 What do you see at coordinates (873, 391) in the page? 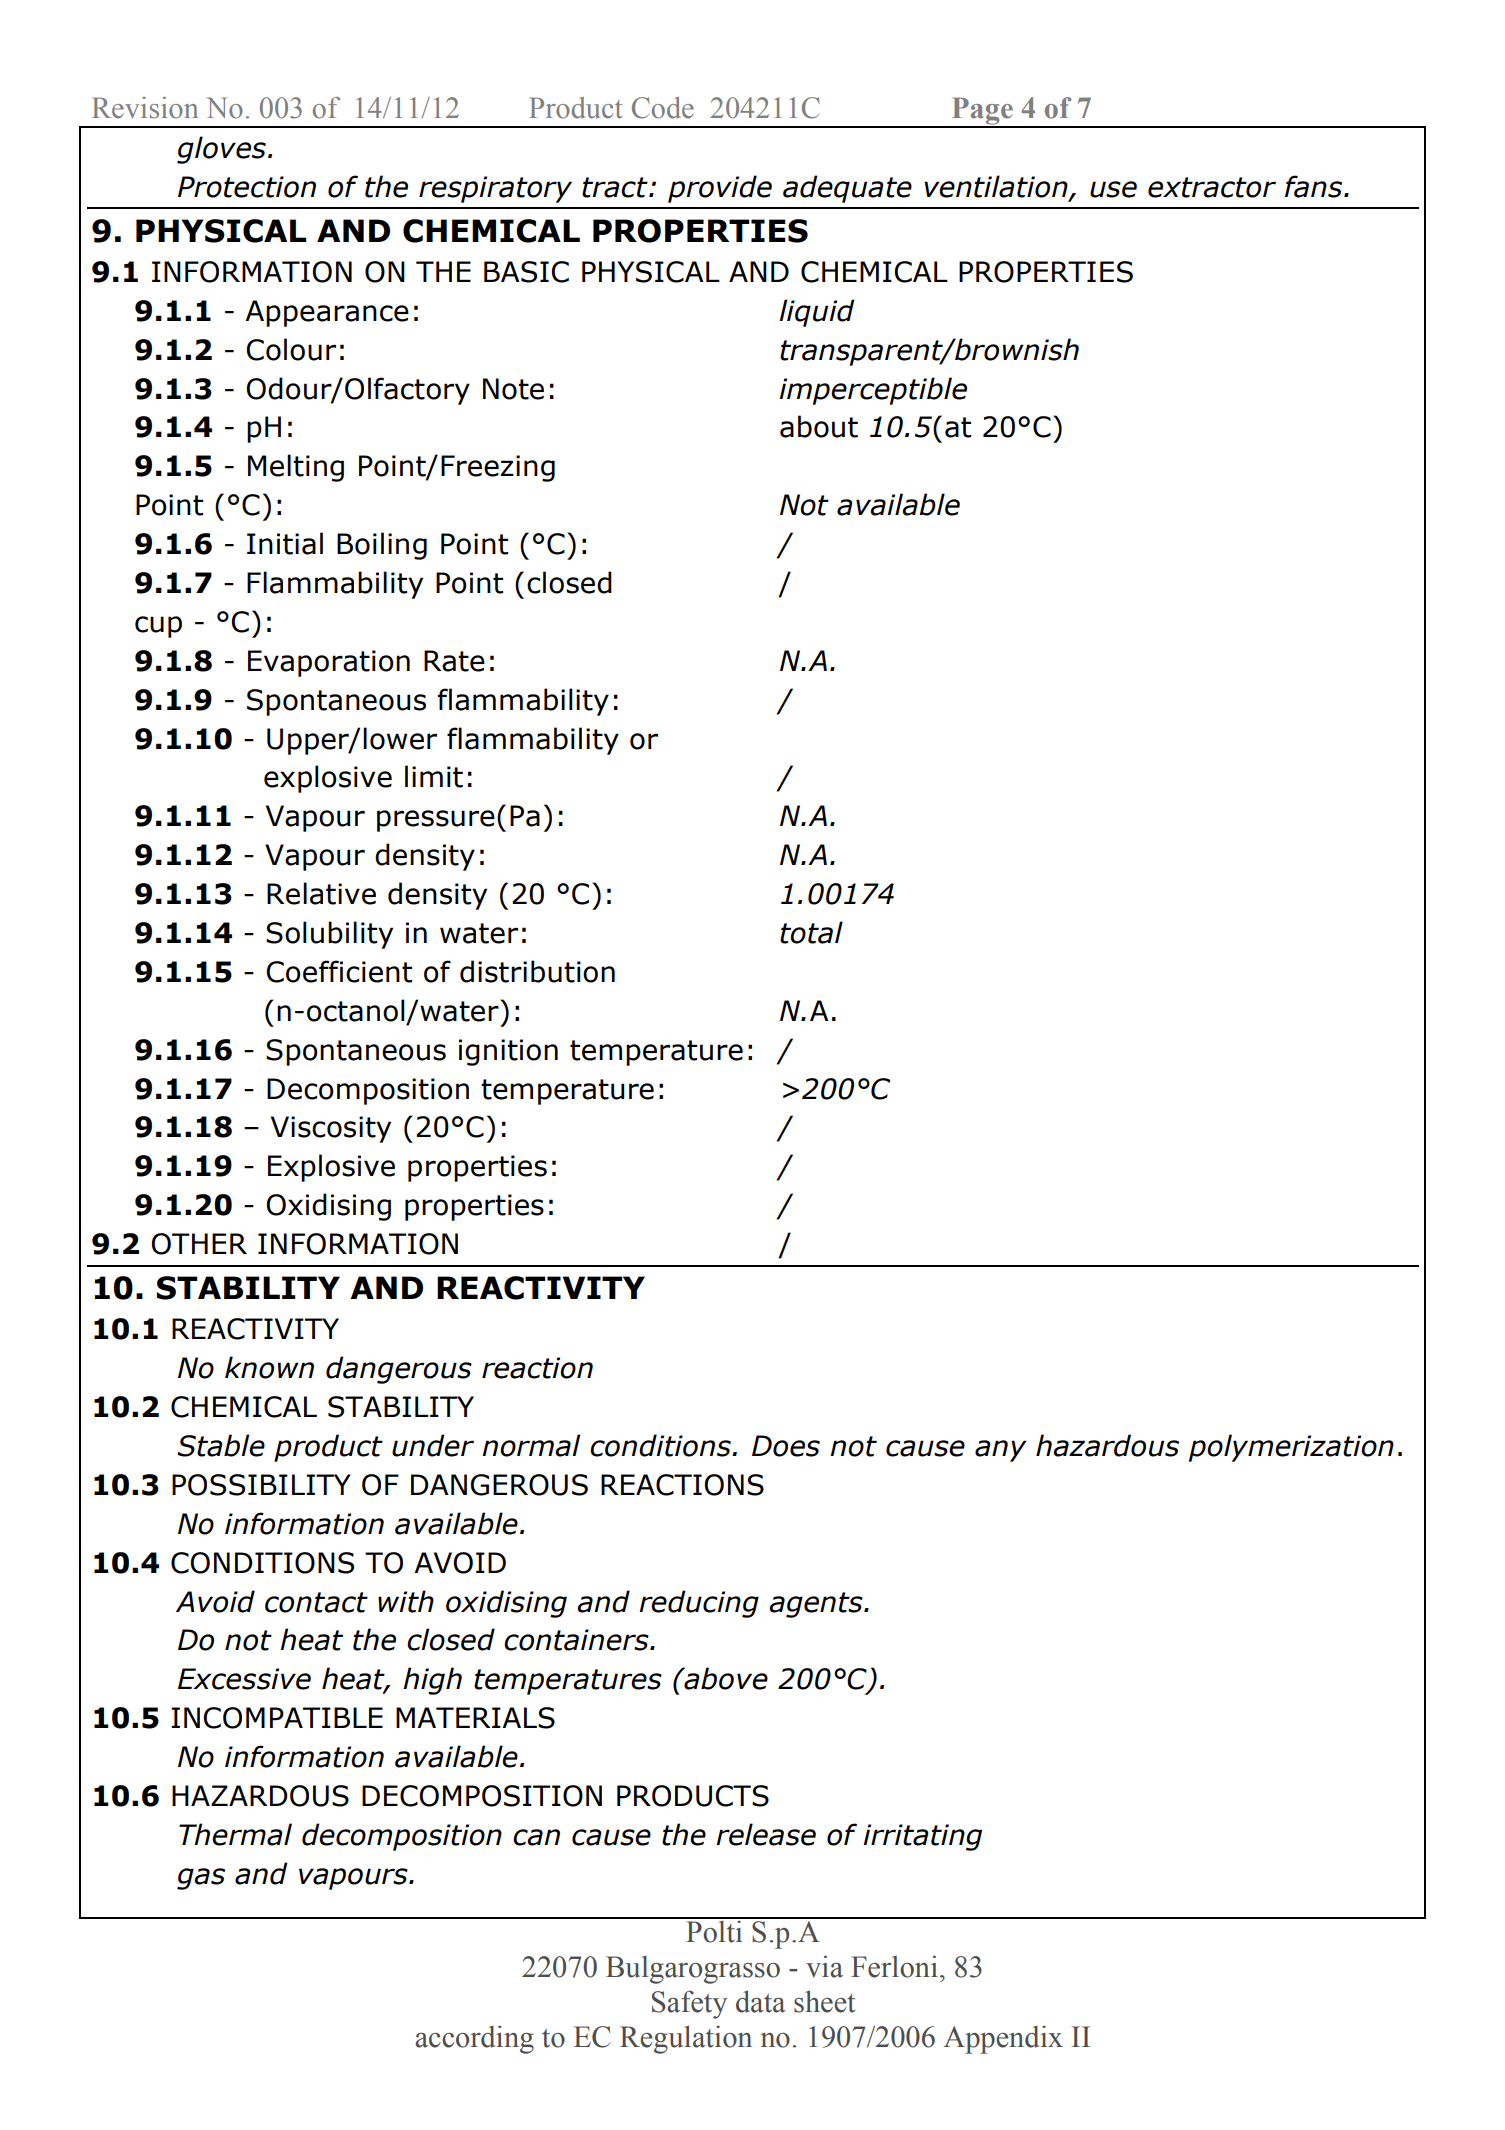
I see `imperceptible` at bounding box center [873, 391].
